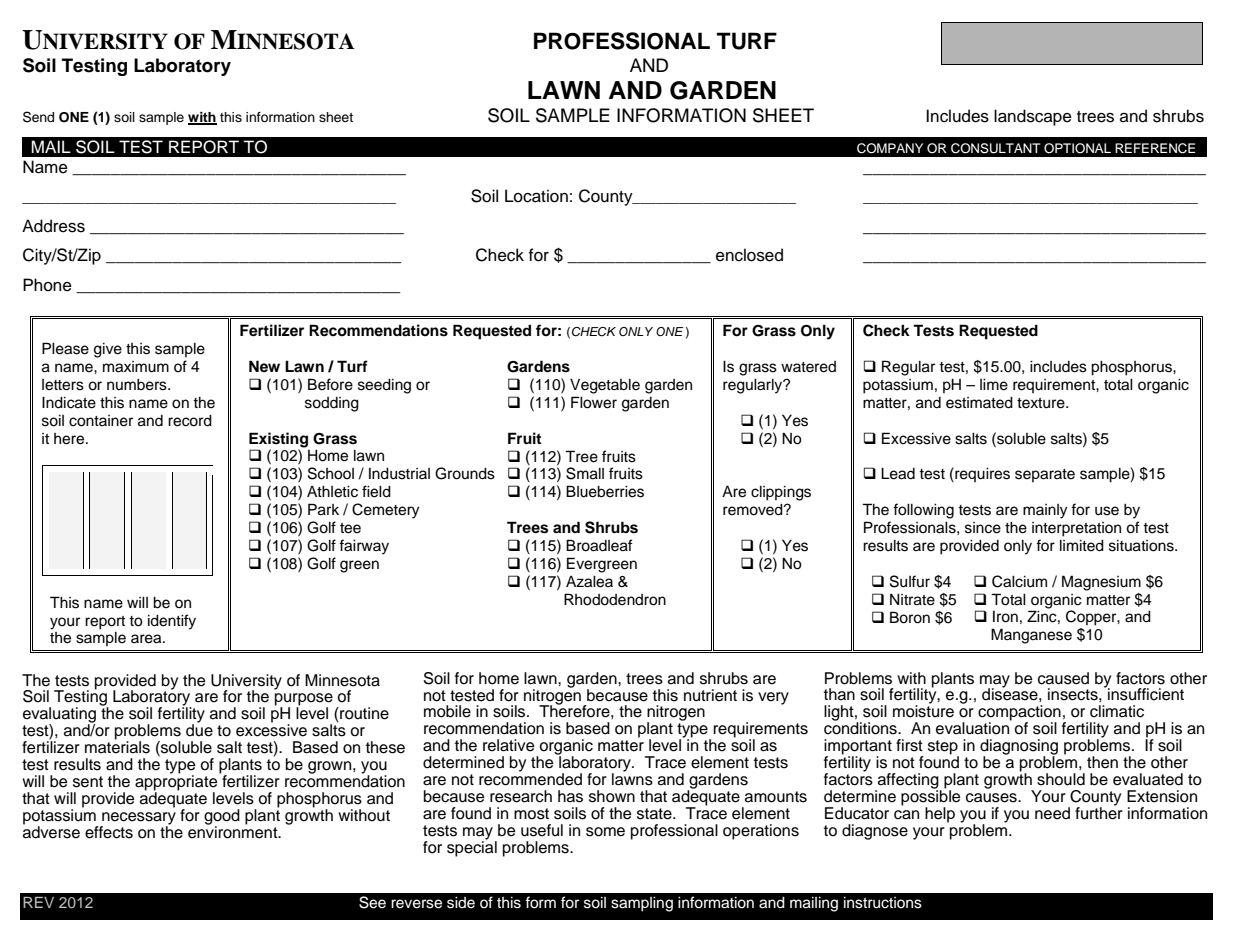 Image resolution: width=1233 pixels, height=952 pixels. What do you see at coordinates (615, 599) in the screenshot?
I see `Rhododendron` at bounding box center [615, 599].
